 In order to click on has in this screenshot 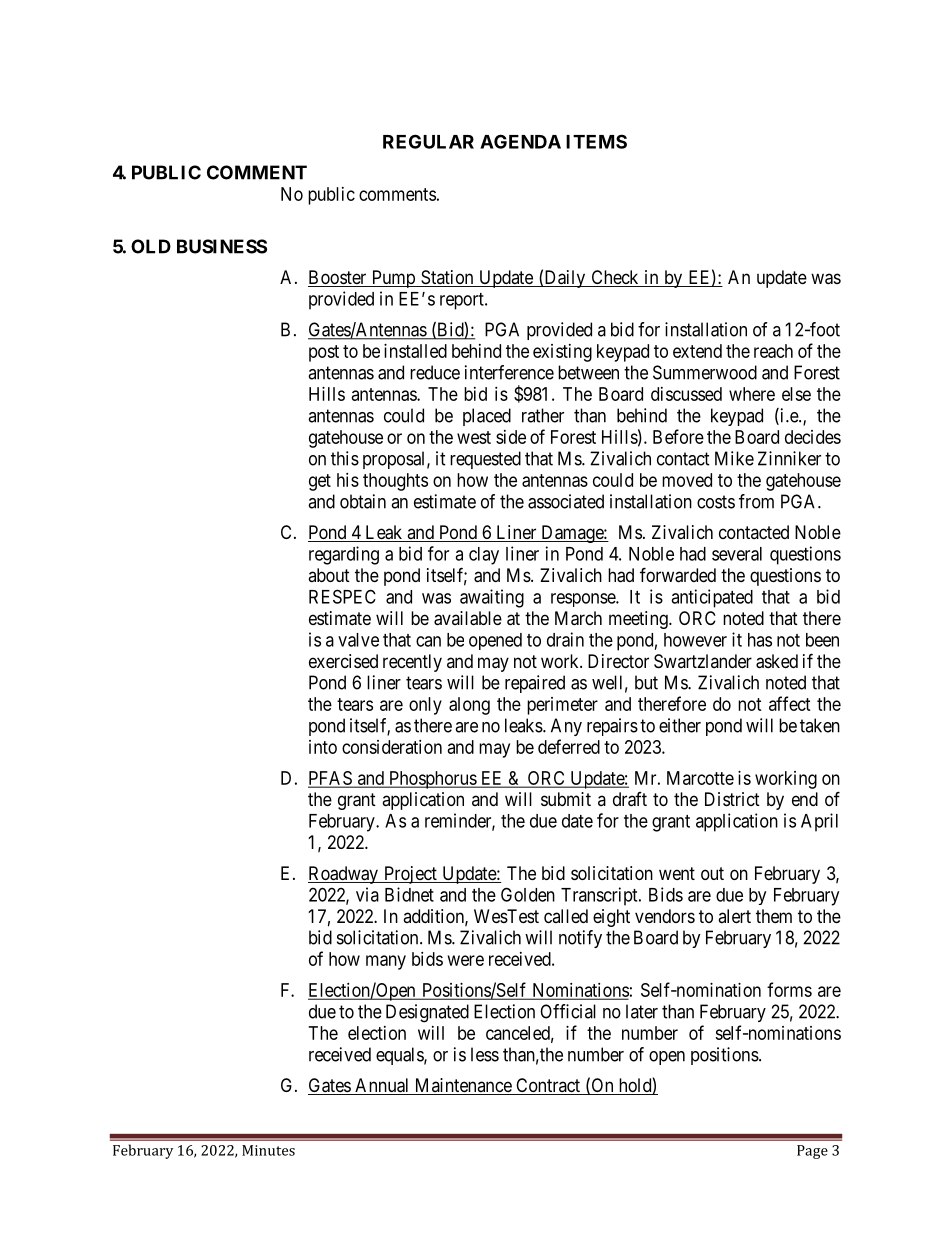, I will do `click(760, 640)`.
